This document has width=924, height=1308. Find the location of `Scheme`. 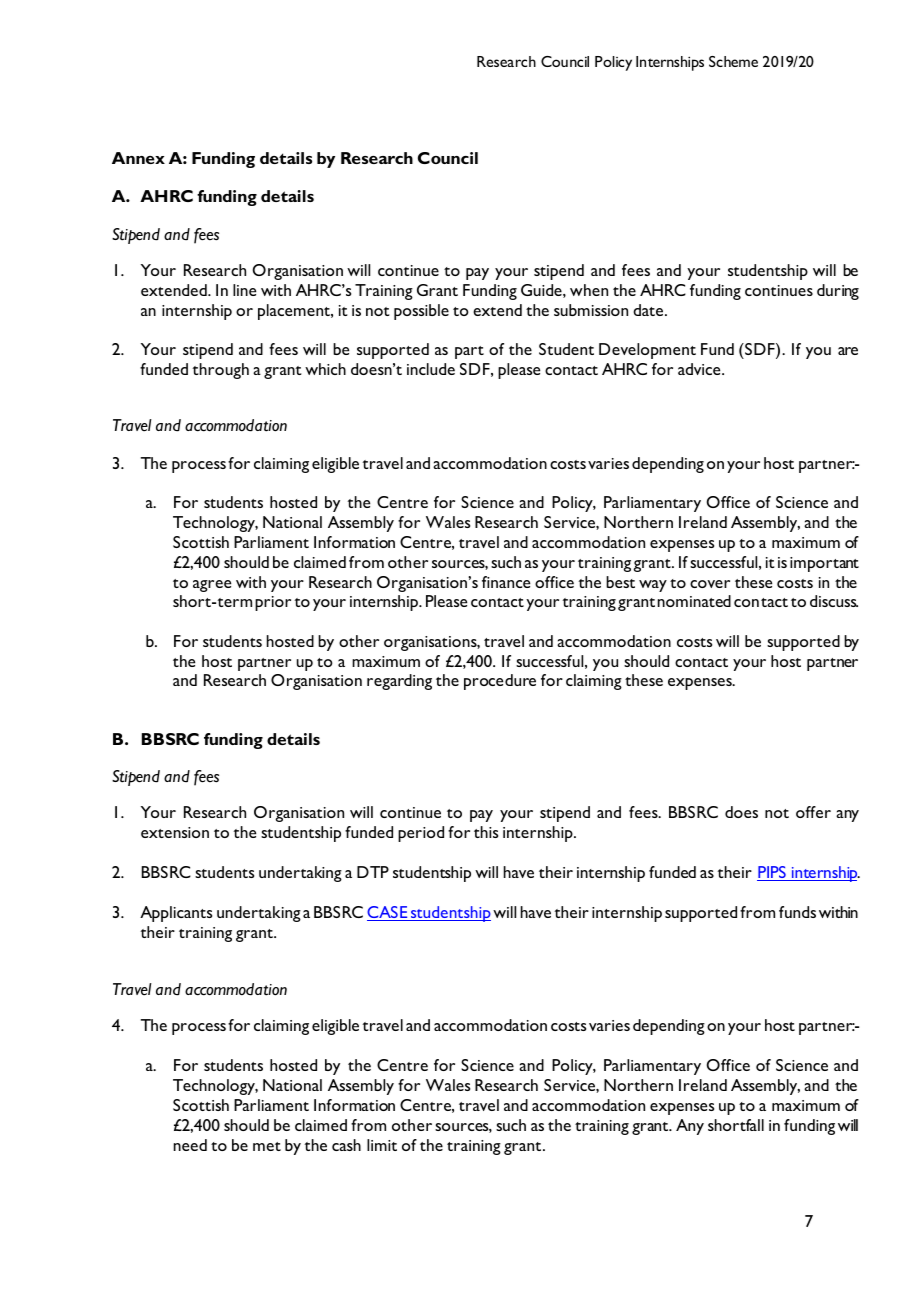

Scheme is located at coordinates (733, 61).
